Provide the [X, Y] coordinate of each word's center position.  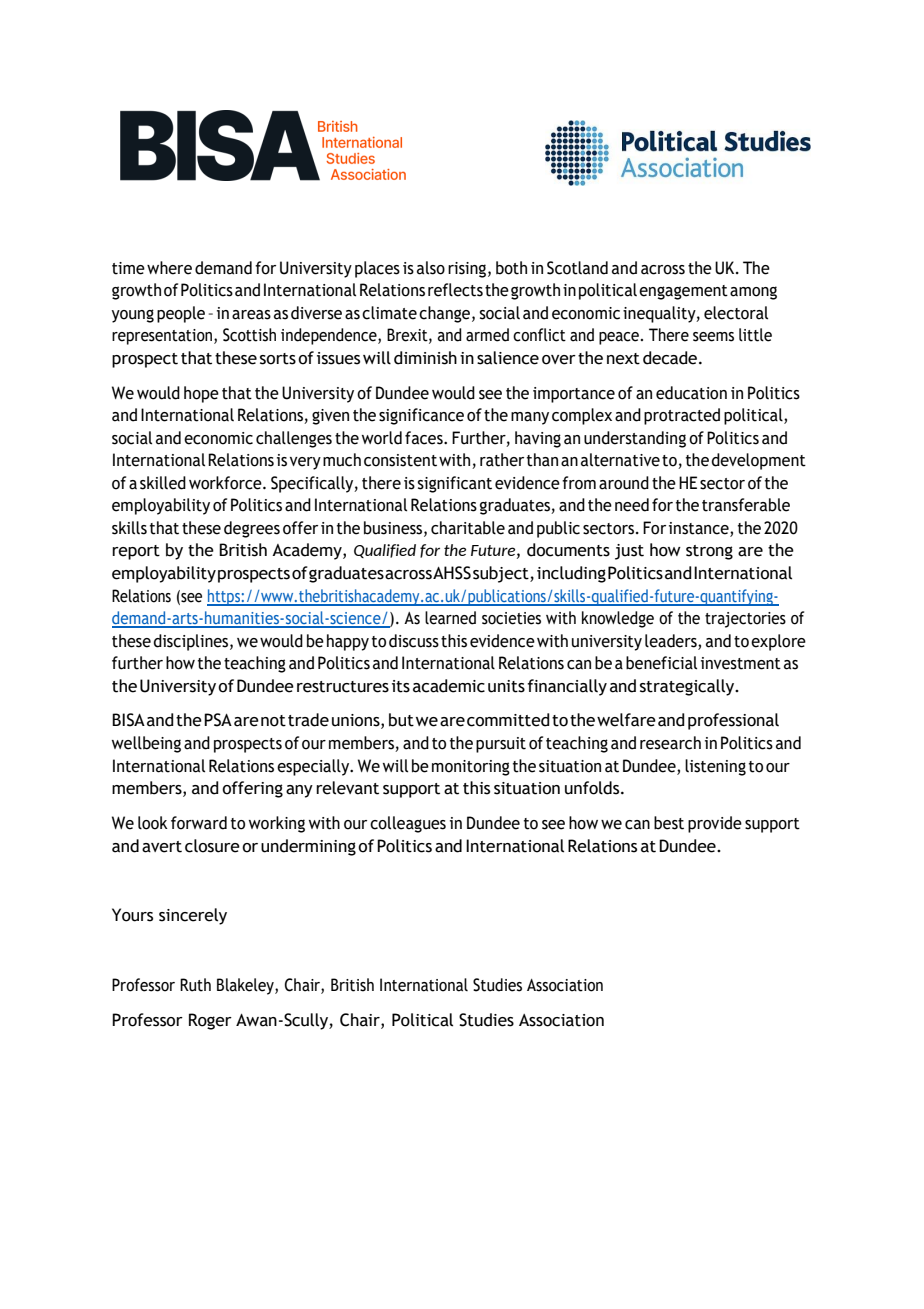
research [670, 743]
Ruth [195, 985]
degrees [252, 529]
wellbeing [146, 744]
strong [709, 552]
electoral [736, 313]
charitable [468, 528]
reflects [455, 290]
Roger [210, 1021]
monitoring [471, 768]
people [181, 314]
